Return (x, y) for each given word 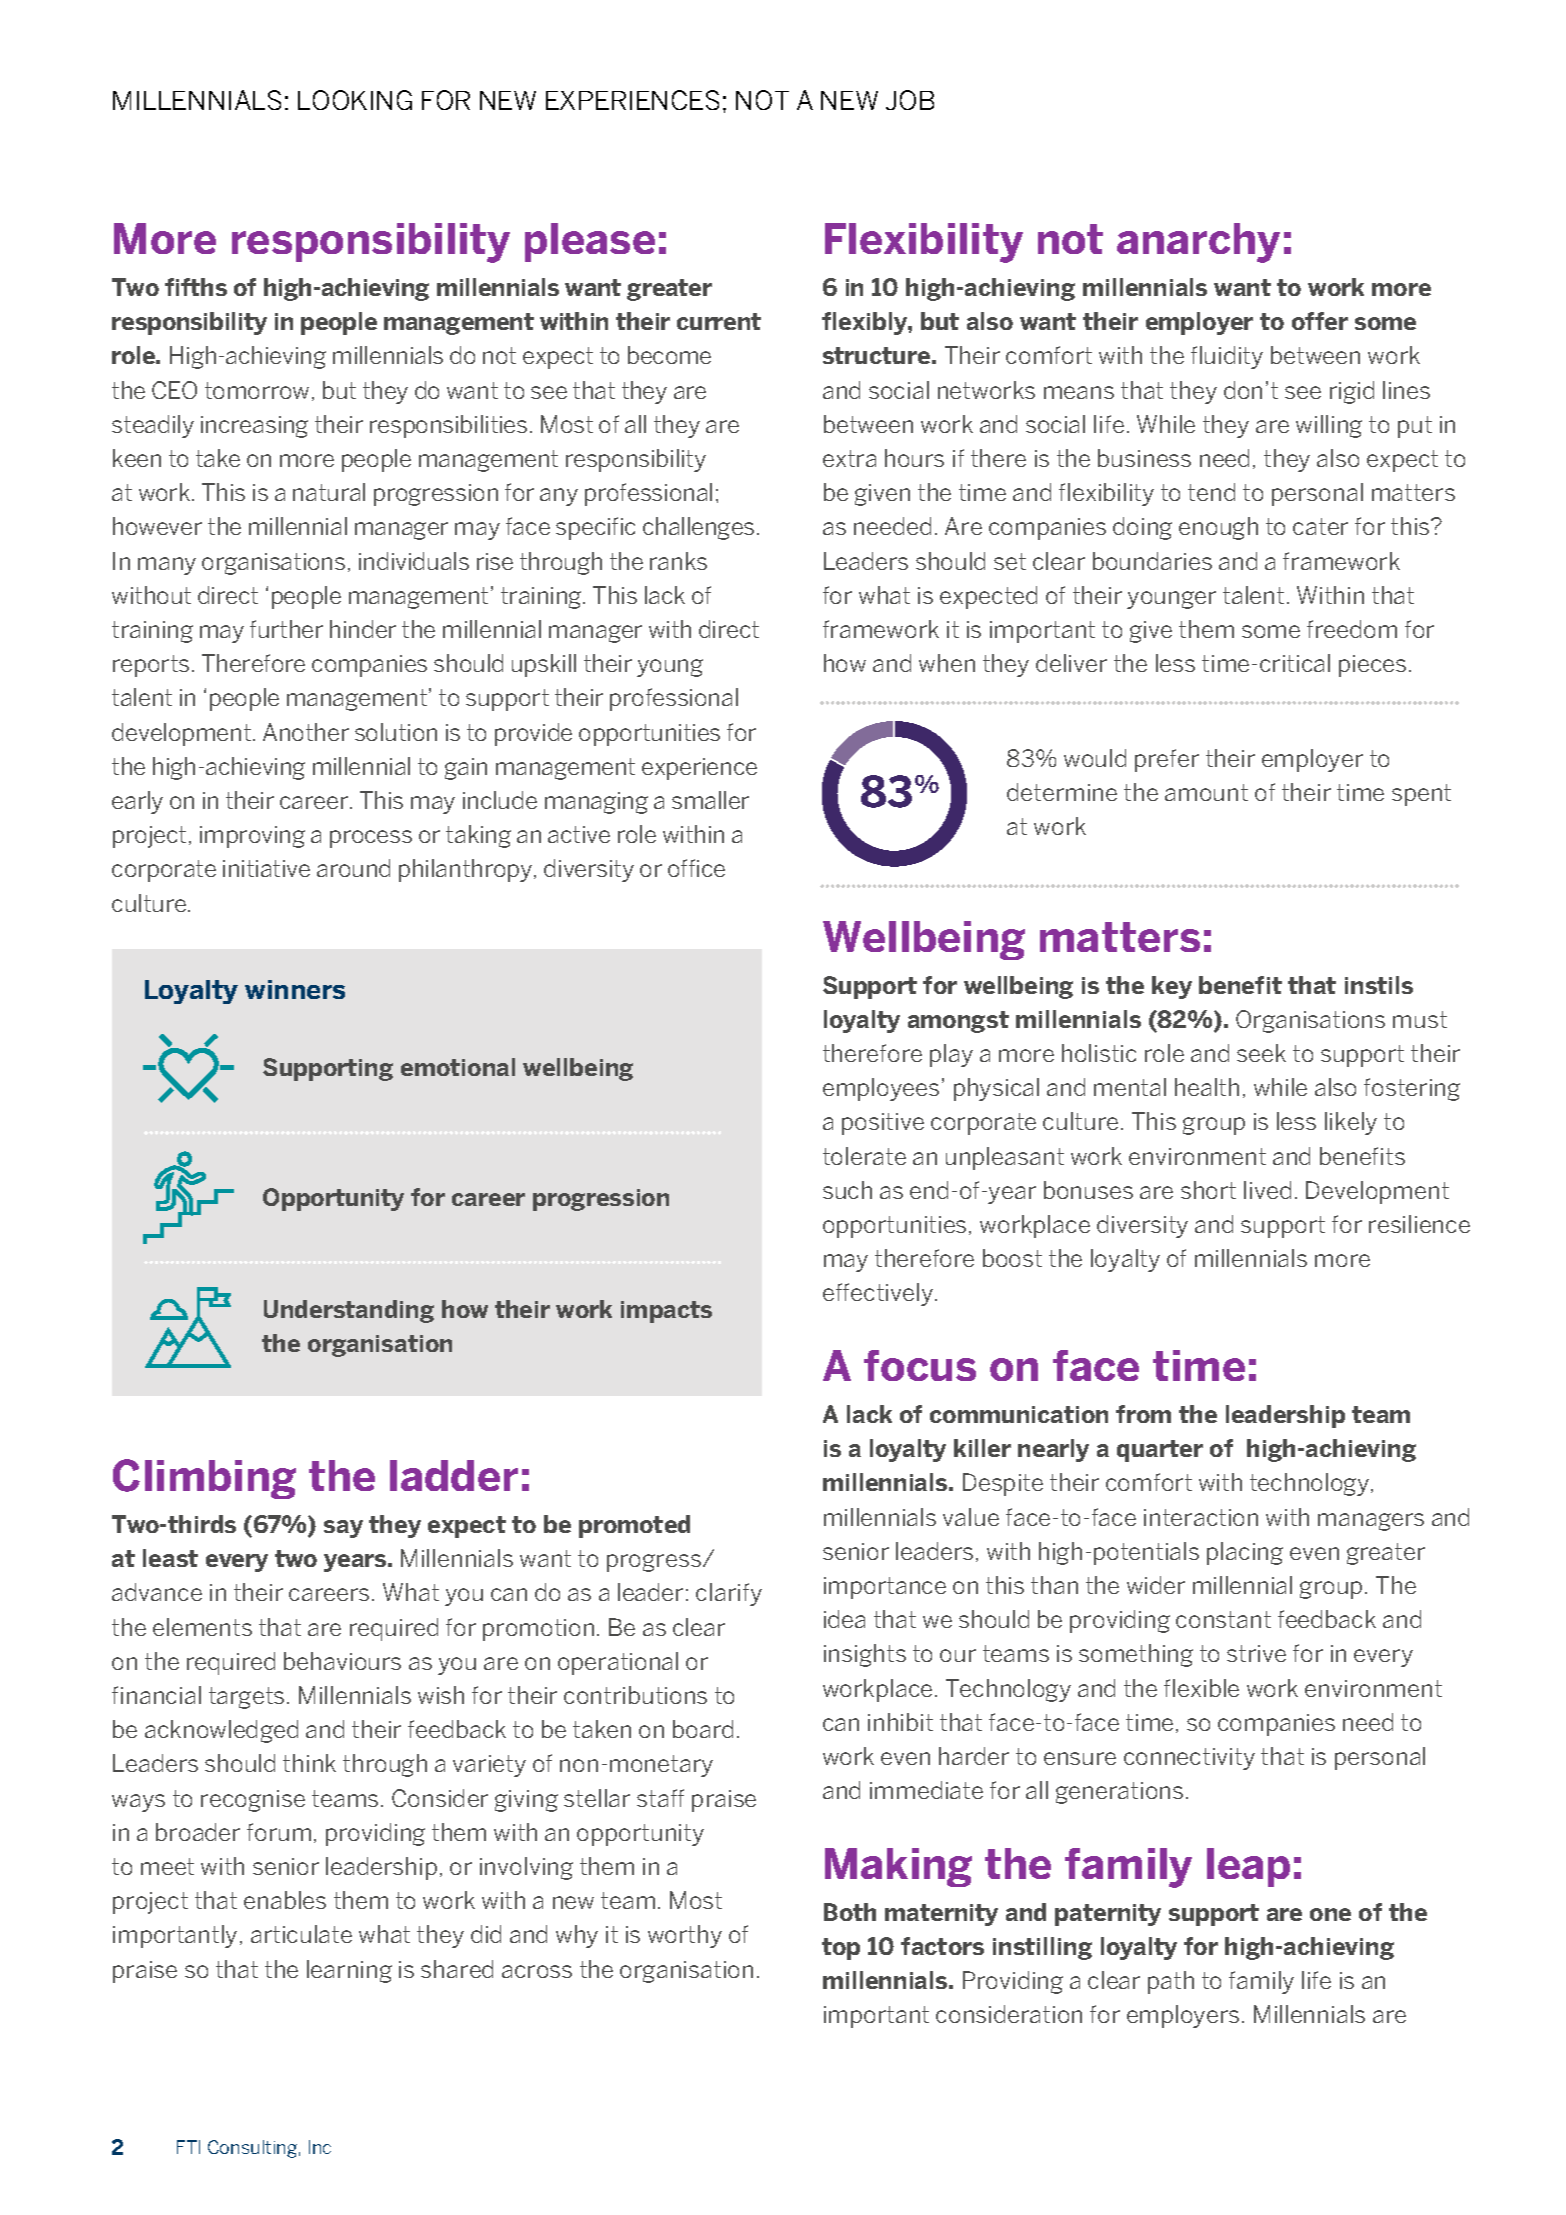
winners (295, 989)
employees (881, 1089)
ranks (678, 561)
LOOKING (355, 100)
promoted (634, 1526)
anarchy (1198, 243)
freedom (1352, 629)
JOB (910, 100)
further (286, 629)
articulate (301, 1934)
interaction (1201, 1517)
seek (1261, 1053)
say (343, 1529)
